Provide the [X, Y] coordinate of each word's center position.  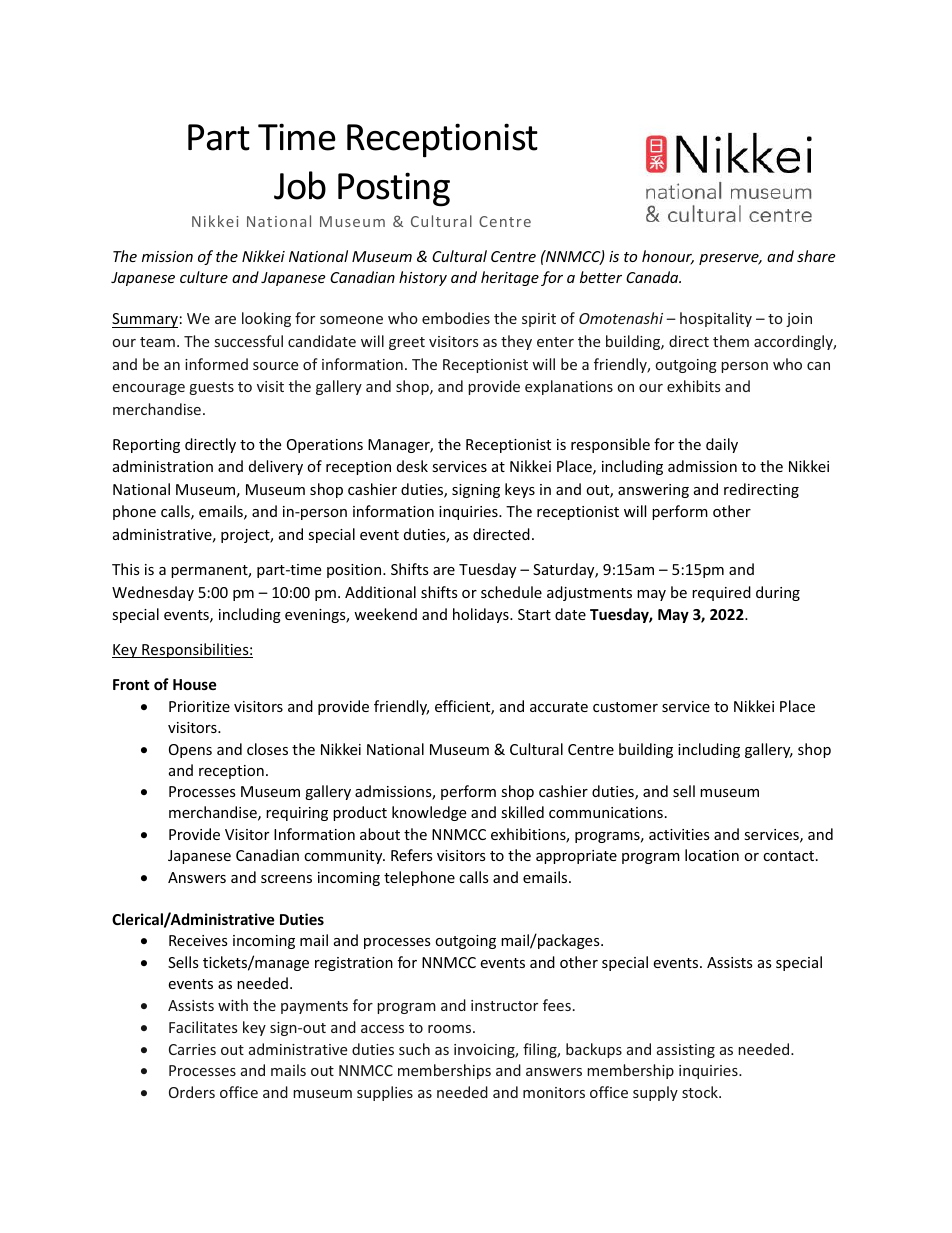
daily [722, 445]
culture [204, 277]
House [195, 684]
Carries [192, 1049]
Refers [412, 855]
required [721, 593]
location [712, 855]
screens [286, 879]
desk [412, 466]
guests [211, 388]
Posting [394, 189]
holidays [482, 615]
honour [668, 257]
